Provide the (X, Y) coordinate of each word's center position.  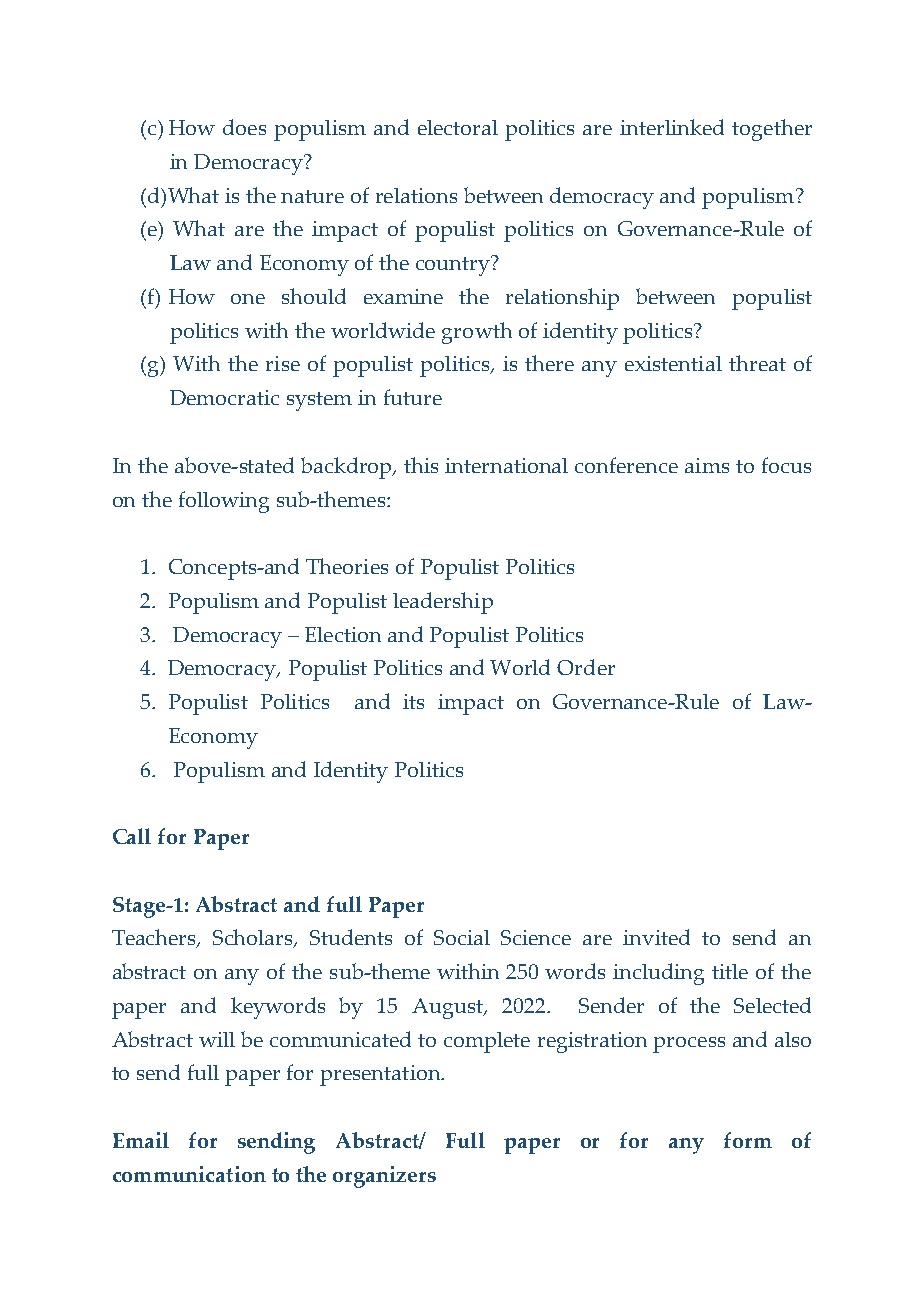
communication (189, 1174)
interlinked (672, 127)
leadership (443, 603)
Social (462, 937)
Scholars (254, 938)
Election (343, 634)
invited (656, 937)
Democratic (224, 397)
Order (586, 667)
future (413, 397)
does (244, 127)
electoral (458, 127)
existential (673, 363)
